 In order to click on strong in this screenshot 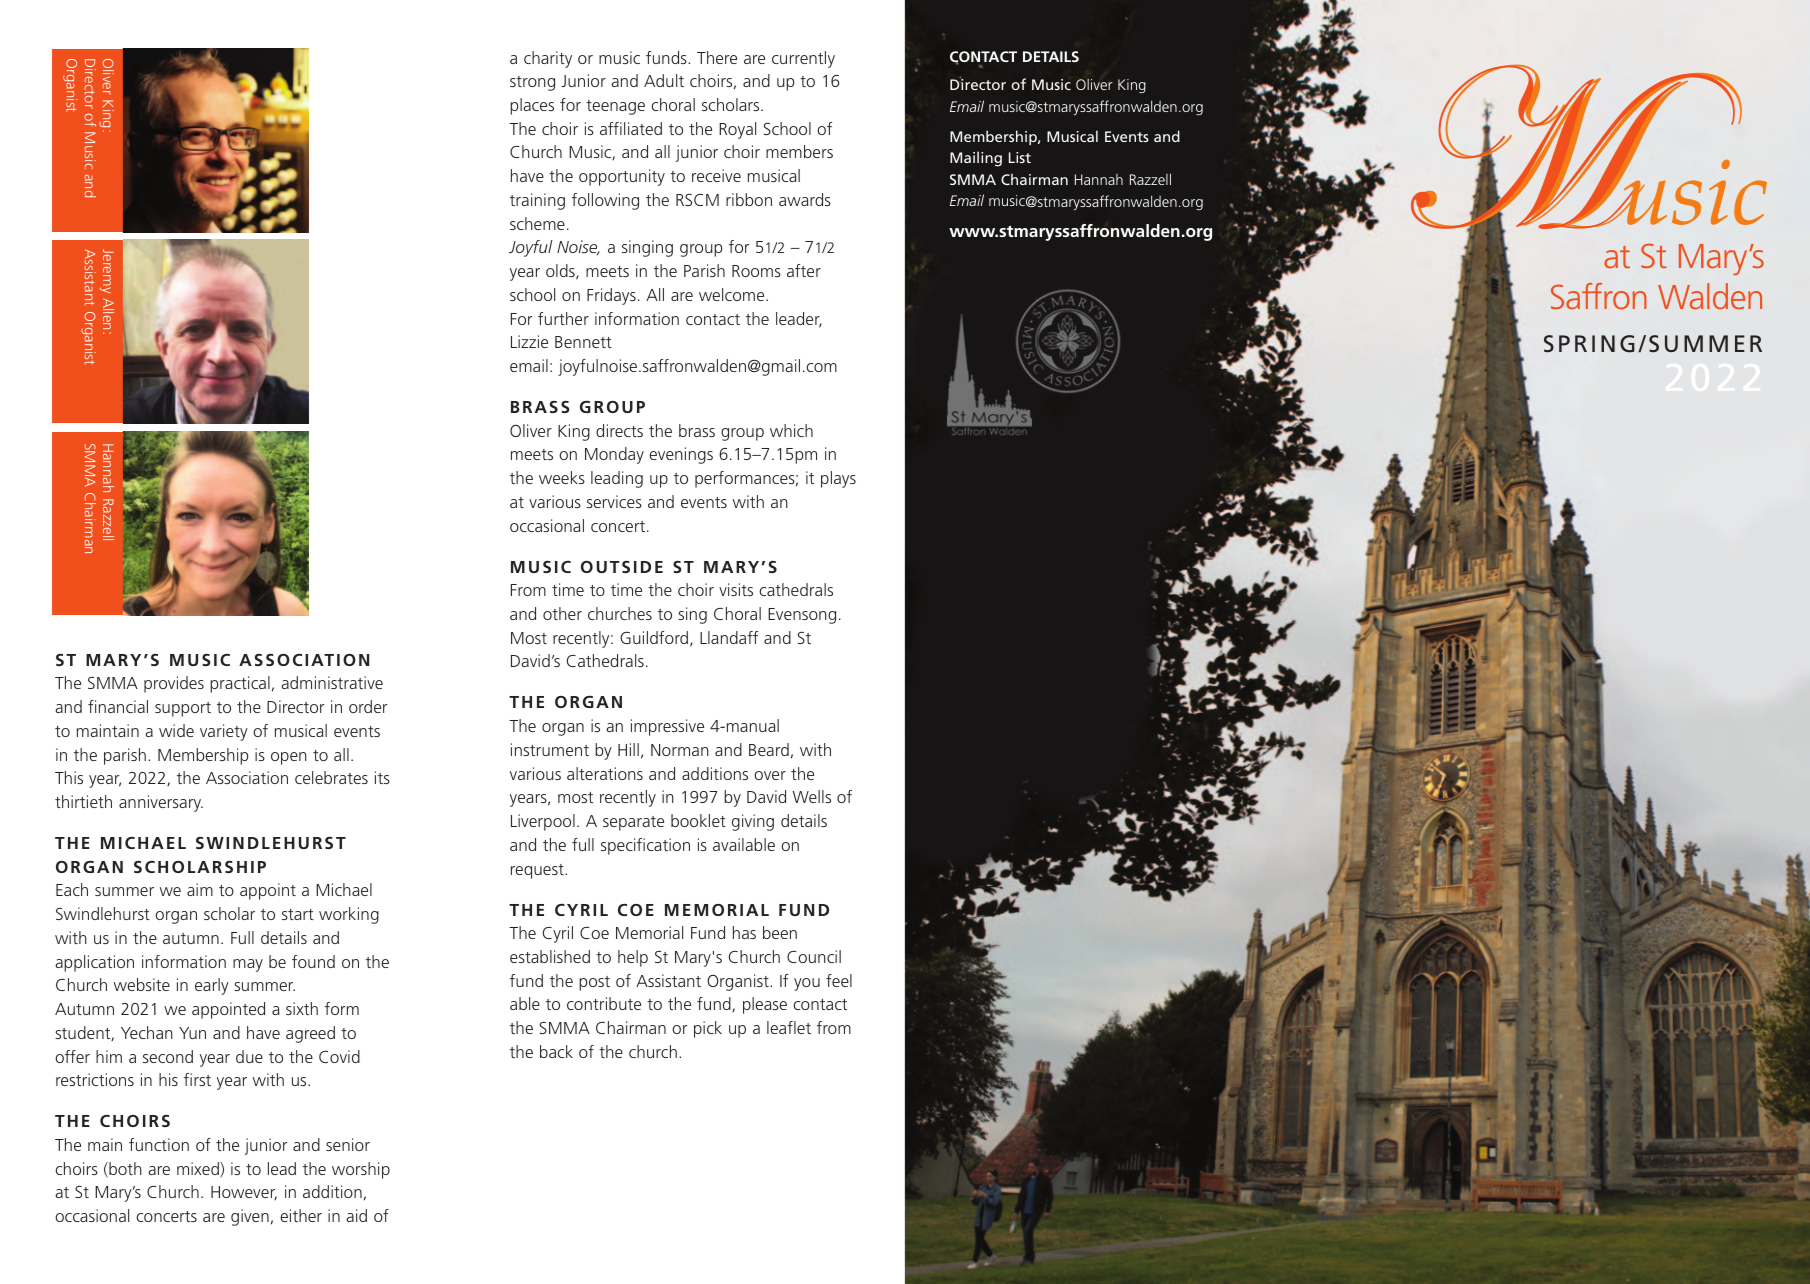, I will do `click(532, 83)`.
